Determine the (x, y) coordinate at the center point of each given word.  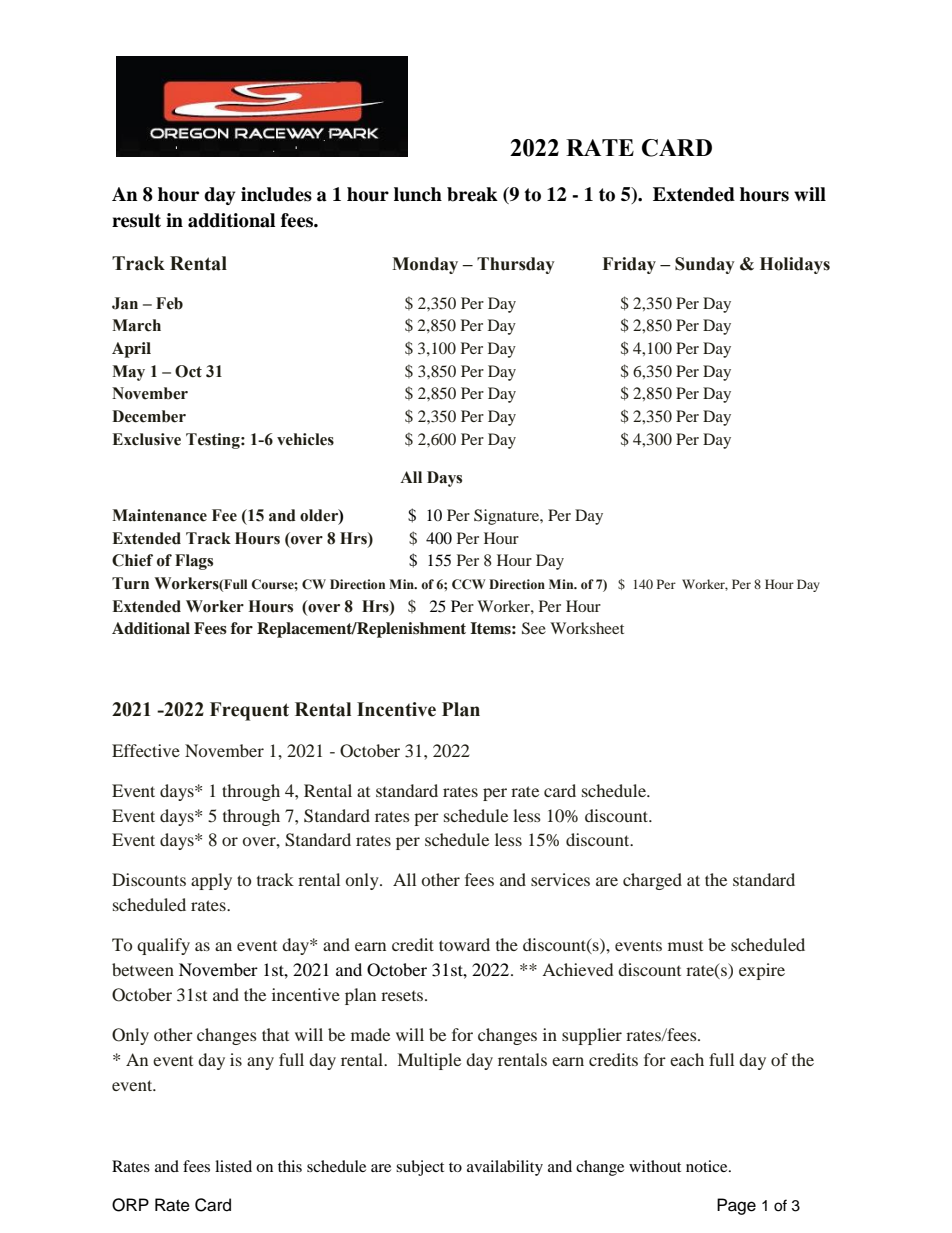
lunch (418, 194)
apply (211, 881)
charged (652, 881)
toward (464, 944)
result (136, 220)
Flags (194, 562)
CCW (469, 584)
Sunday (705, 265)
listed (233, 1166)
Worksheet (587, 628)
